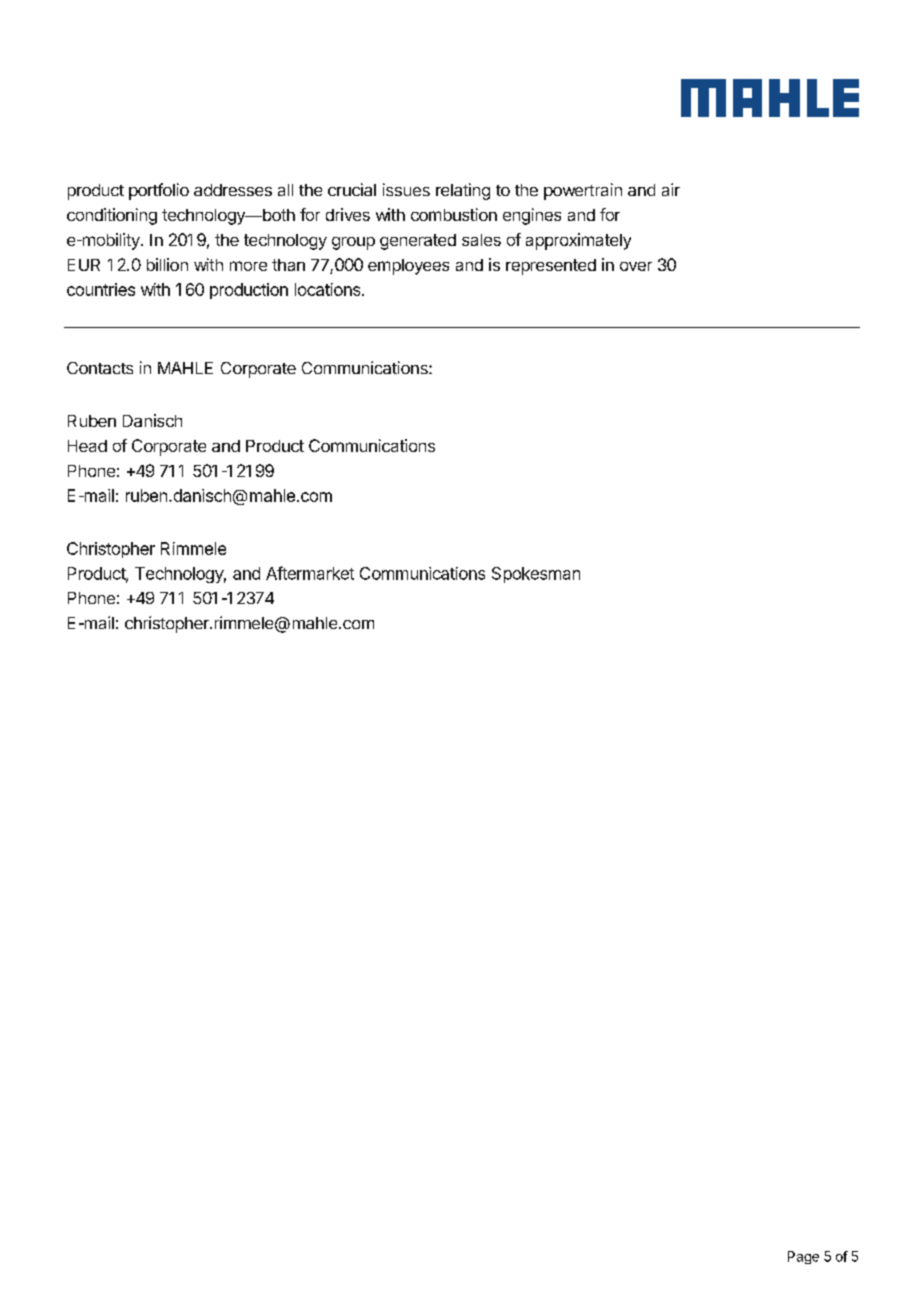 The image size is (924, 1309). Describe the element at coordinates (87, 446) in the page. I see `Head` at that location.
